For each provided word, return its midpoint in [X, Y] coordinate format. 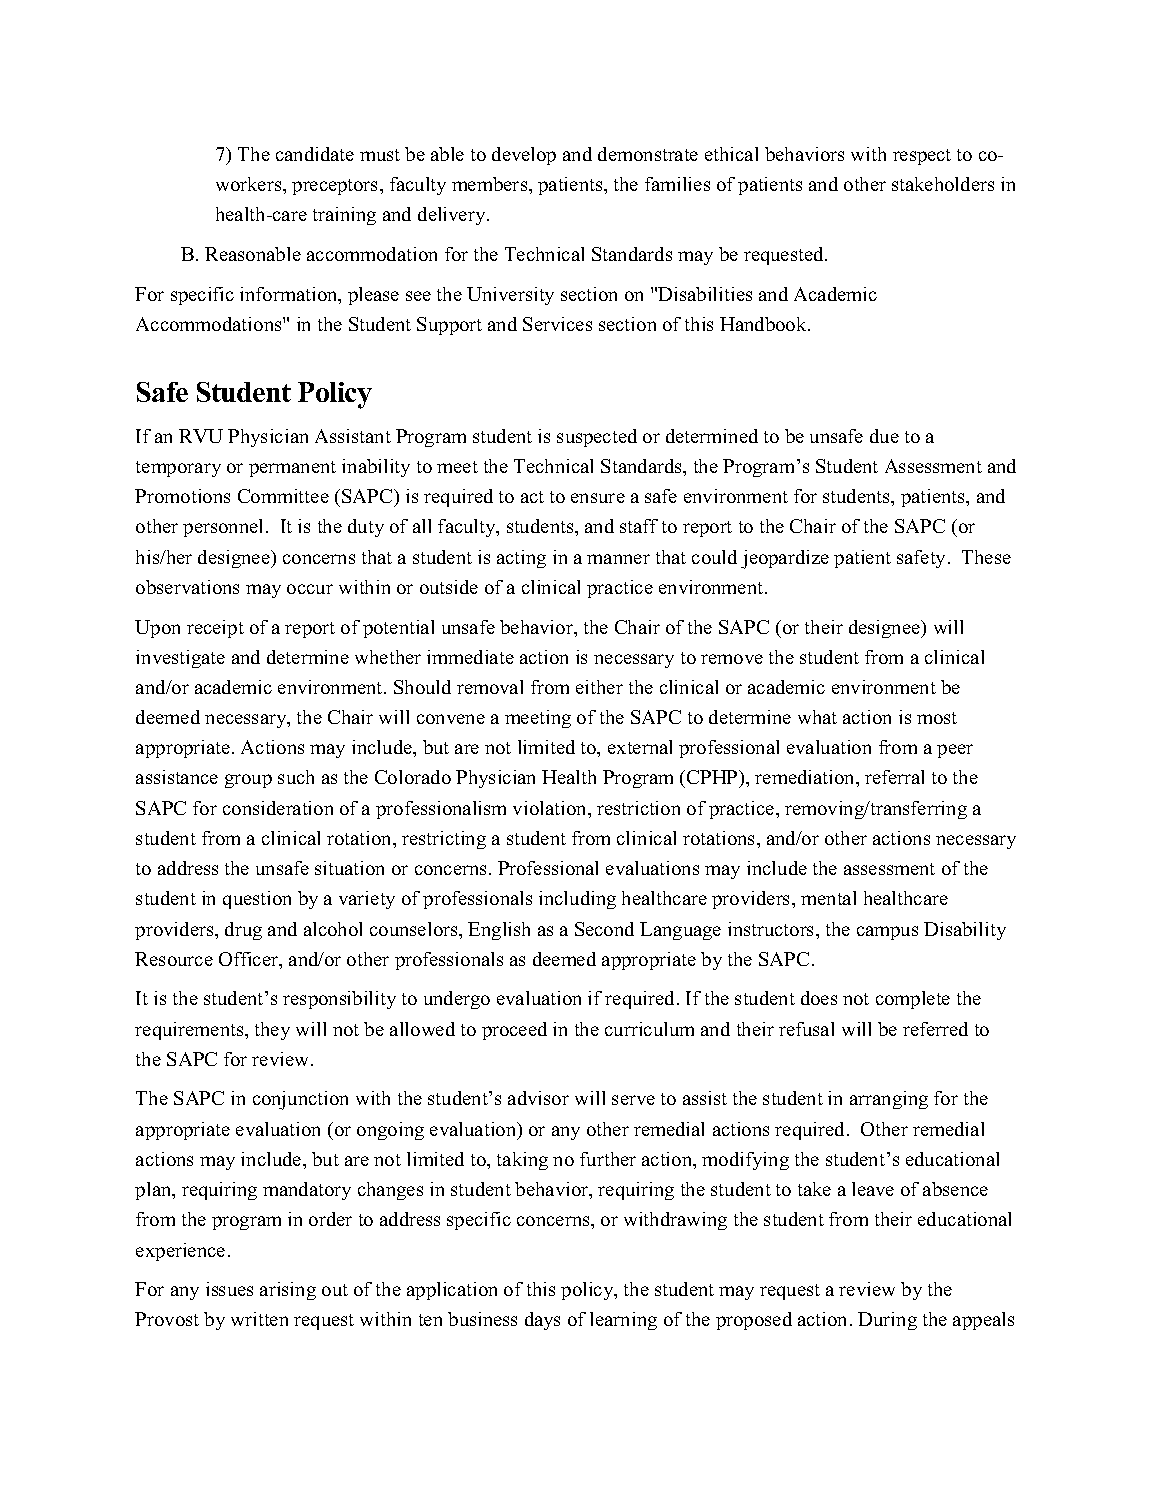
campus [887, 933]
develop [524, 156]
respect [922, 157]
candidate [315, 154]
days [542, 1321]
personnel [225, 528]
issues [229, 1289]
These [986, 557]
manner [618, 559]
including [577, 900]
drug [243, 931]
